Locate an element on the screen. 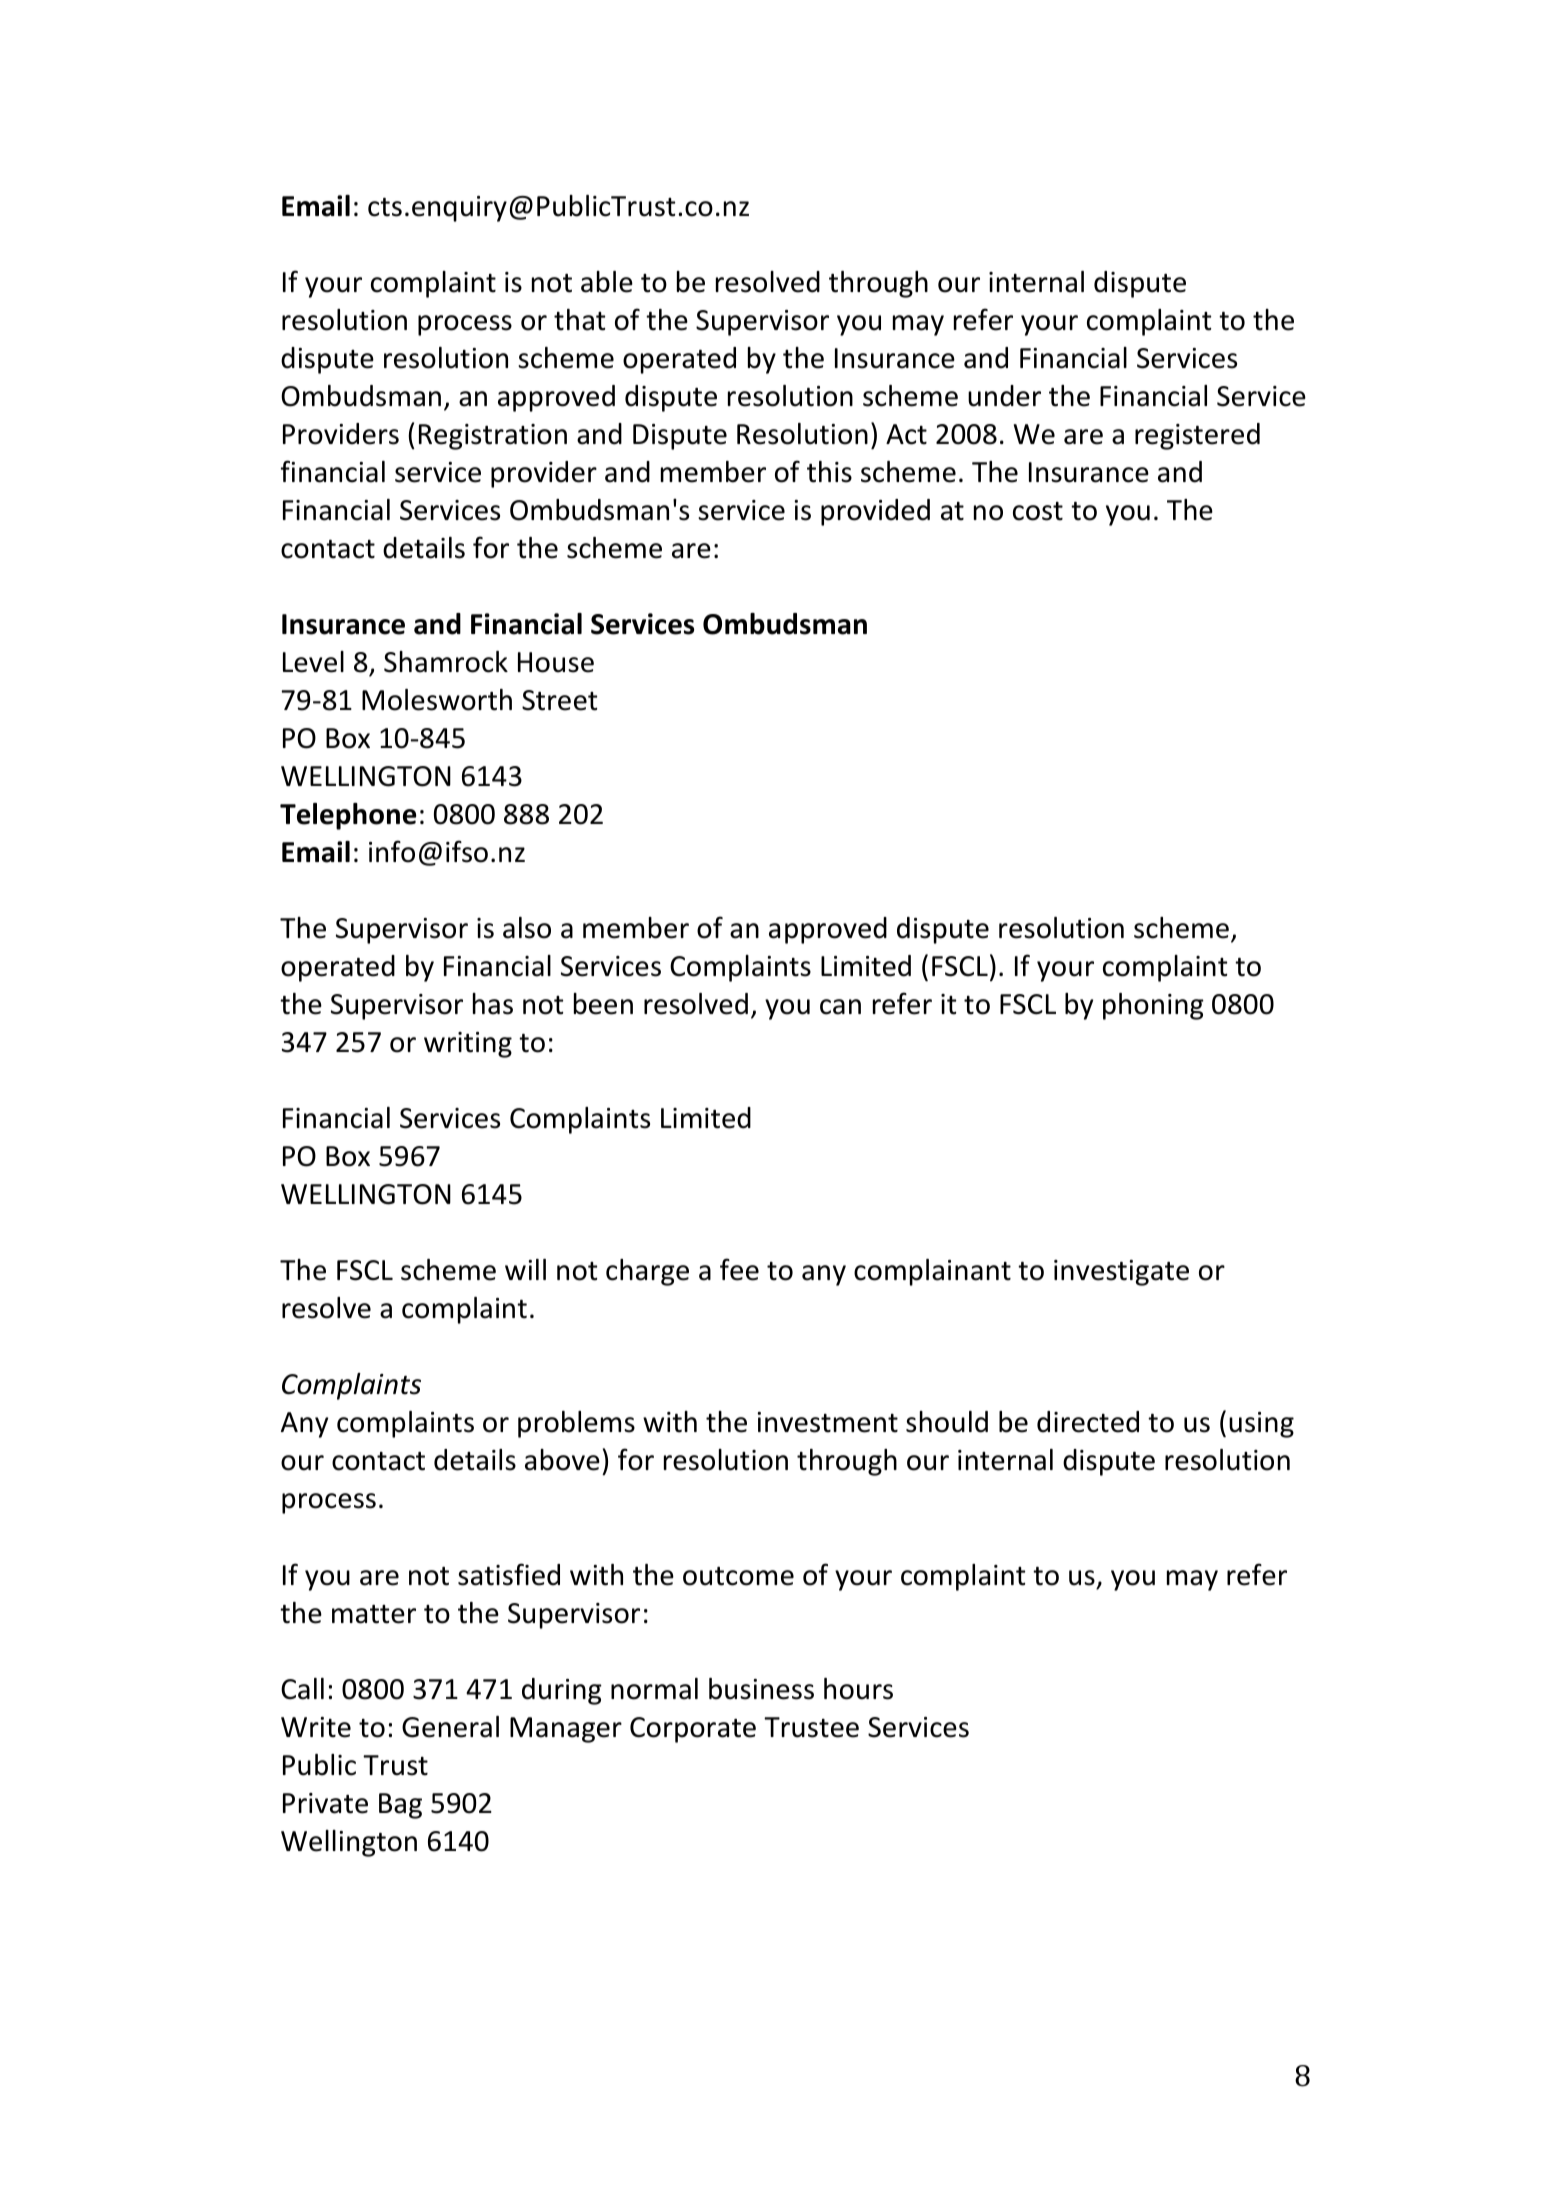  phoning is located at coordinates (1153, 1006).
